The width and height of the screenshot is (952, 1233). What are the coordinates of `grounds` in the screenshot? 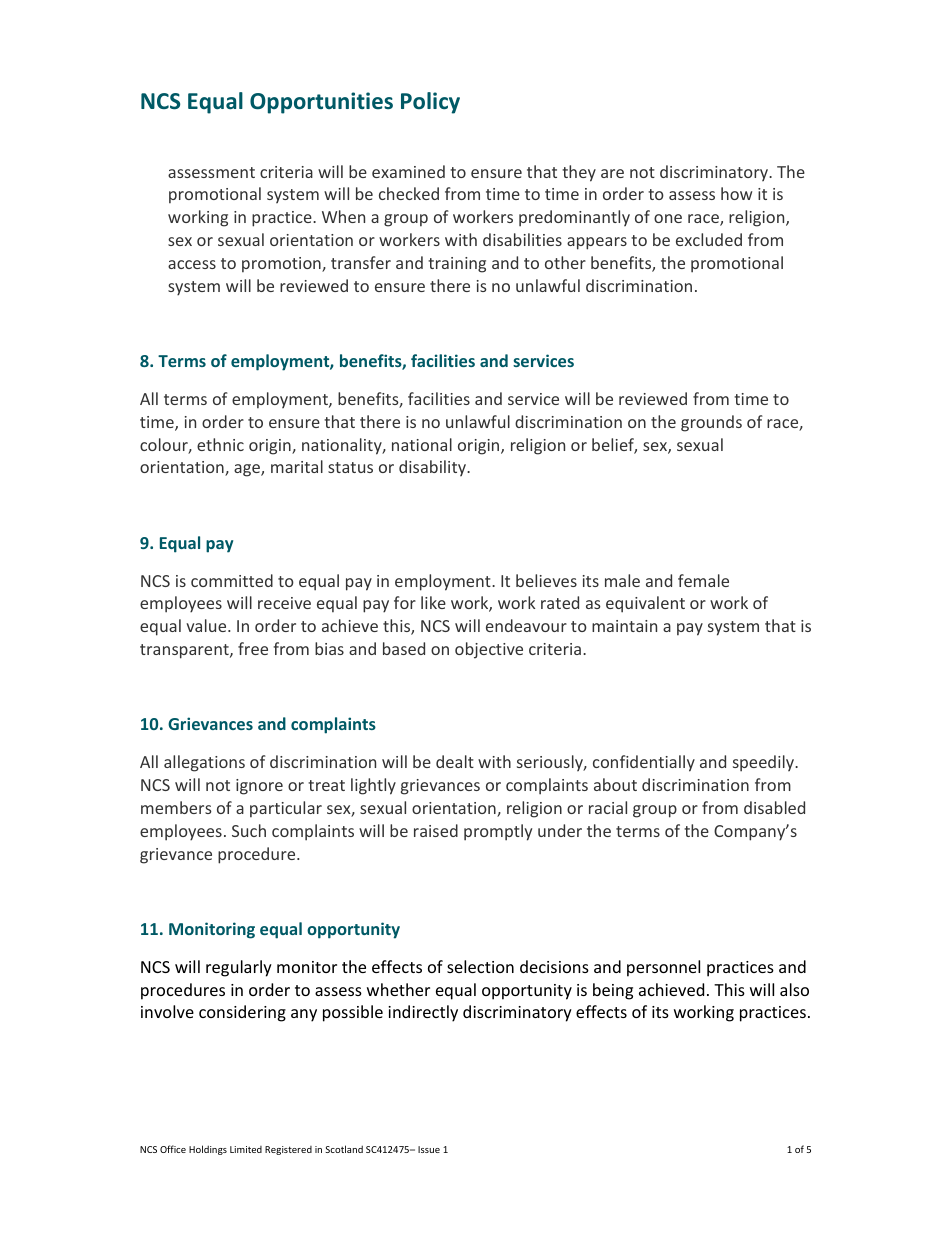 It's located at (711, 423).
